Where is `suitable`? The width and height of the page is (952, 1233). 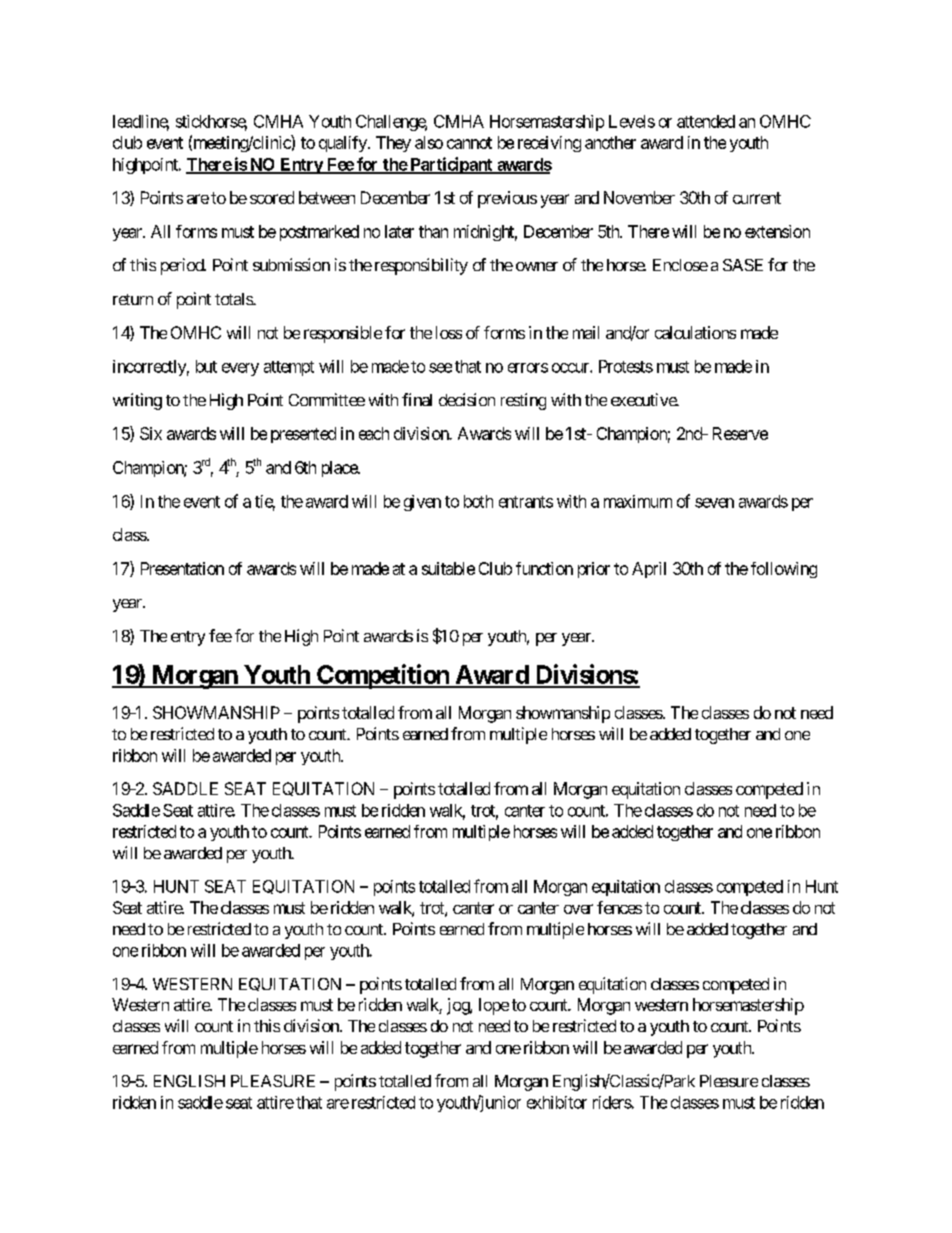 suitable is located at coordinates (448, 568).
